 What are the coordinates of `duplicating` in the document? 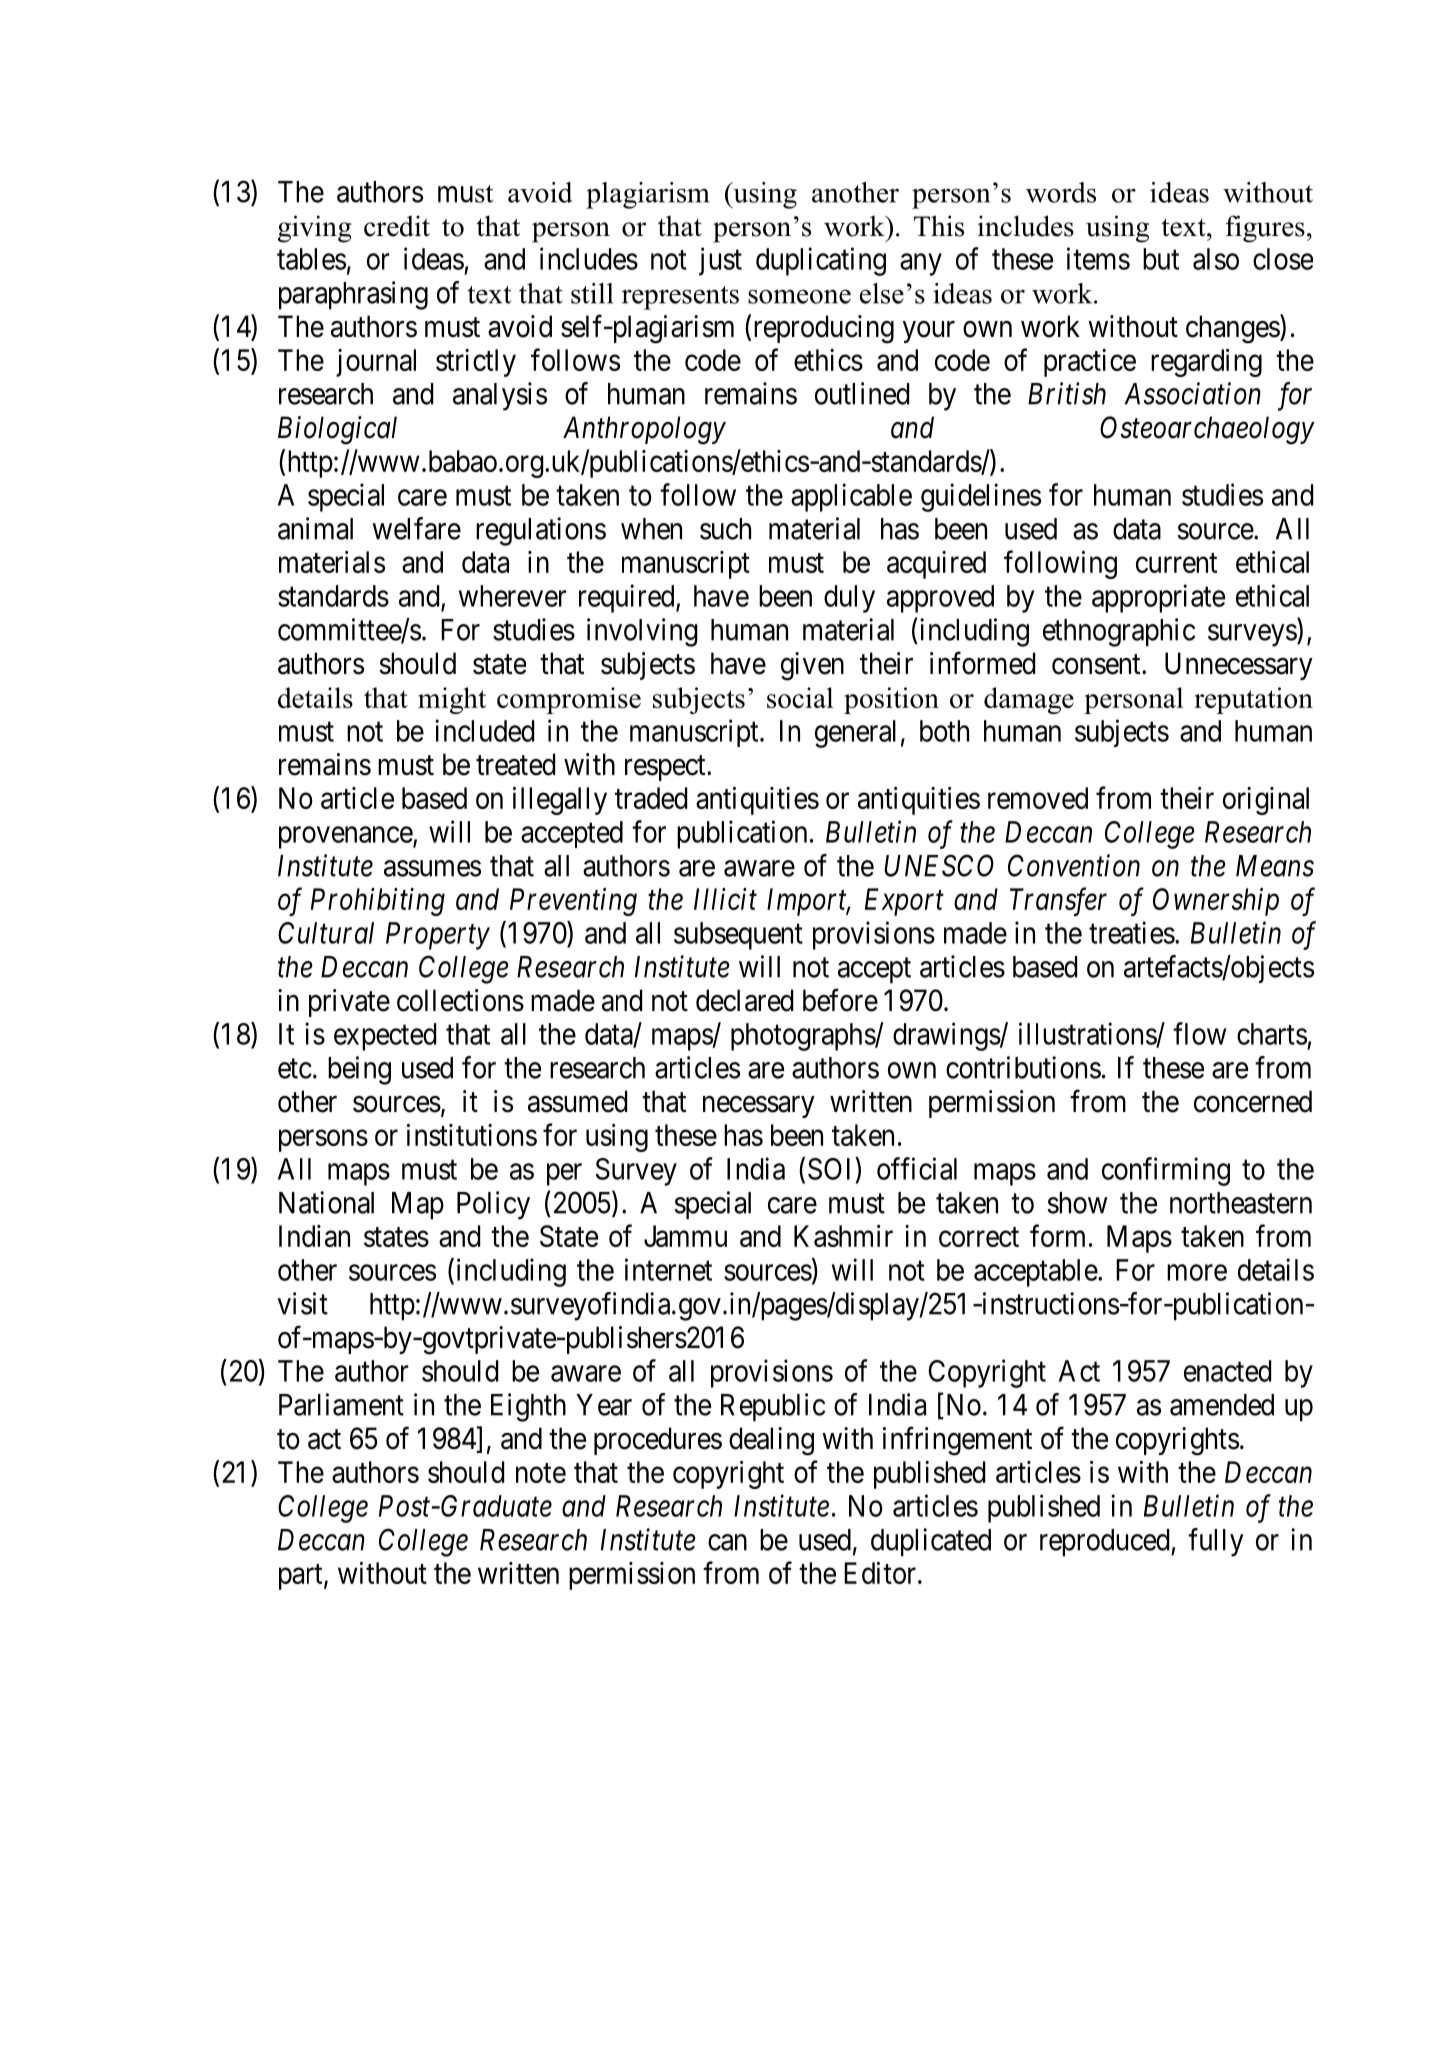 It's located at (821, 261).
